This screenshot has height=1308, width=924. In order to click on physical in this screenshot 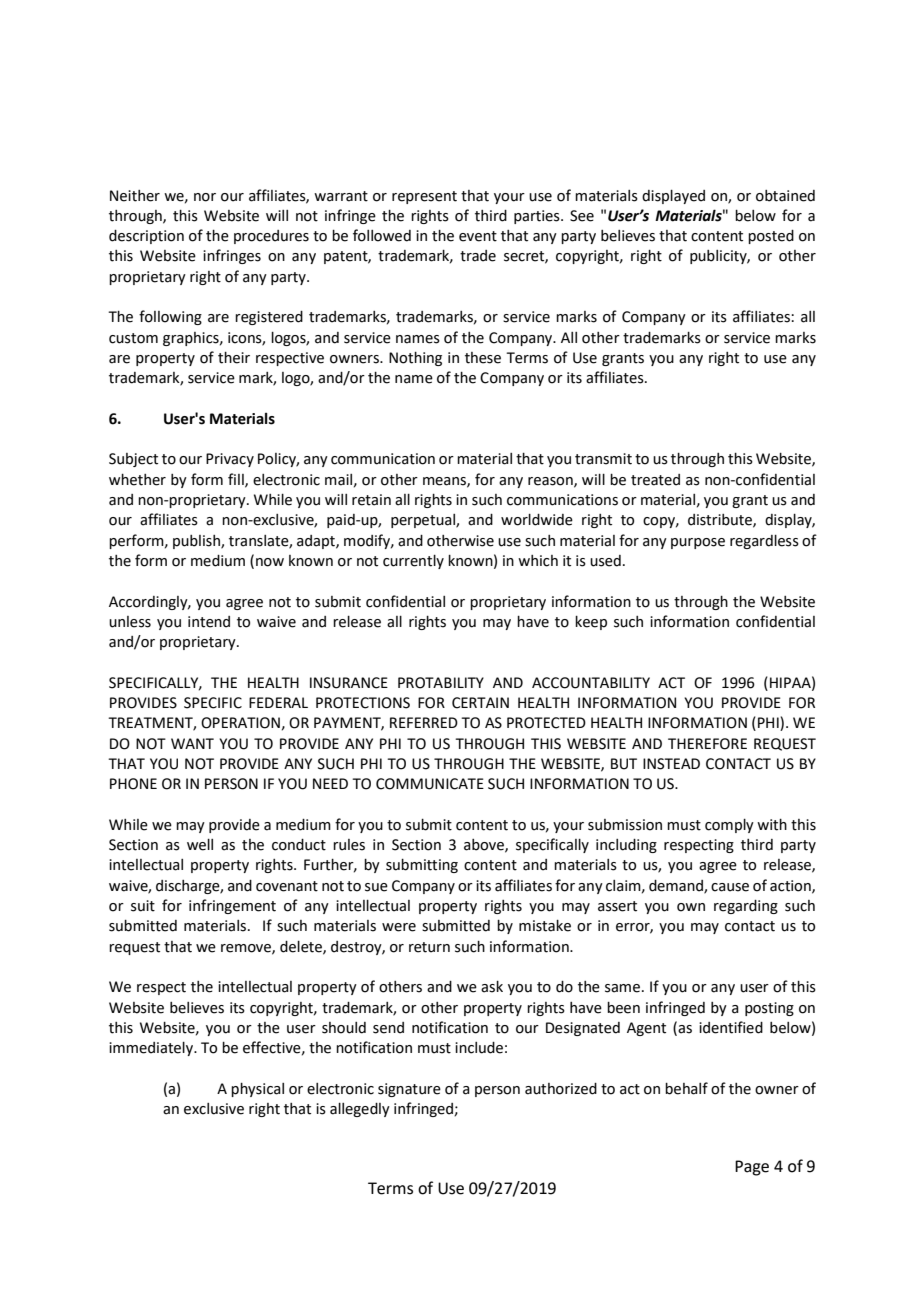, I will do `click(257, 1090)`.
